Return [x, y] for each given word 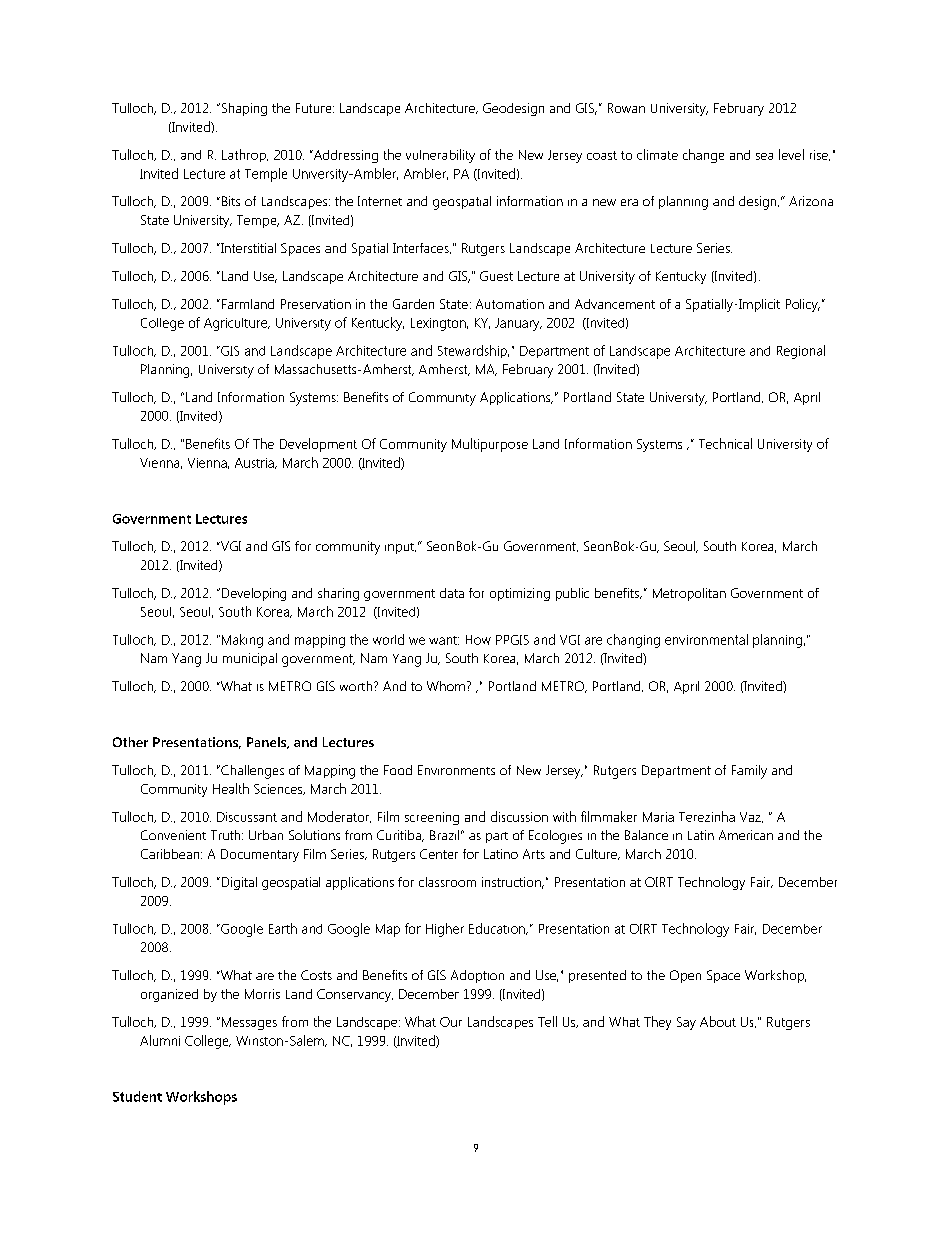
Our [451, 1022]
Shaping [243, 109]
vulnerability [440, 156]
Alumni [160, 1040]
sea [764, 156]
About [718, 1021]
